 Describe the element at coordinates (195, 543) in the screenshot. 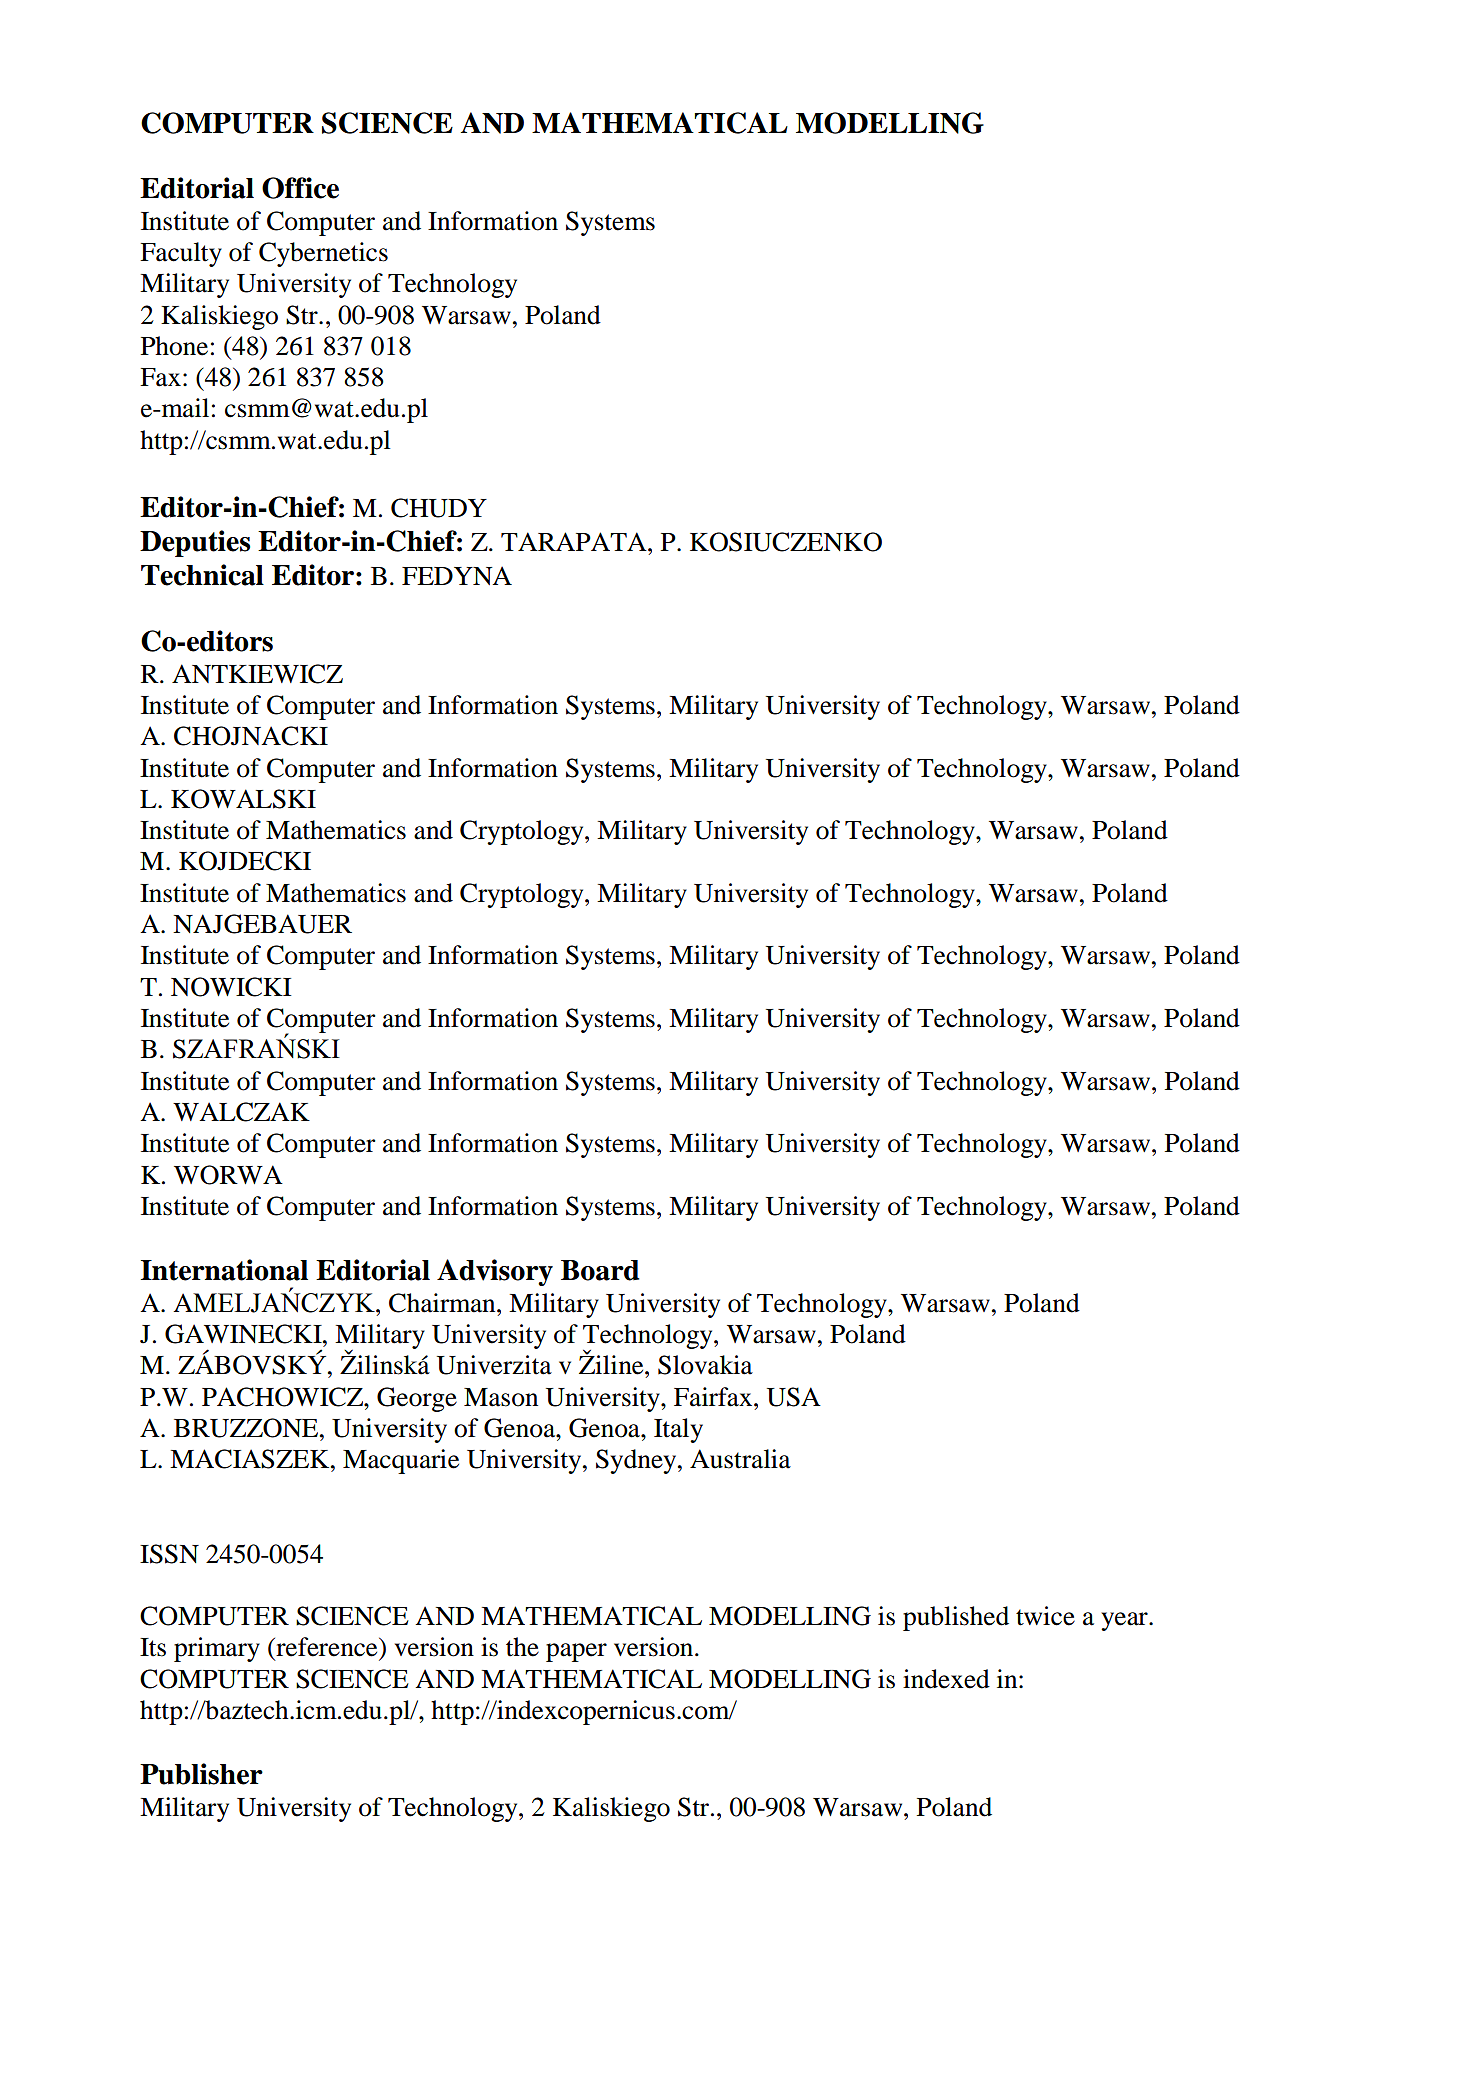

I see `Deputies` at that location.
